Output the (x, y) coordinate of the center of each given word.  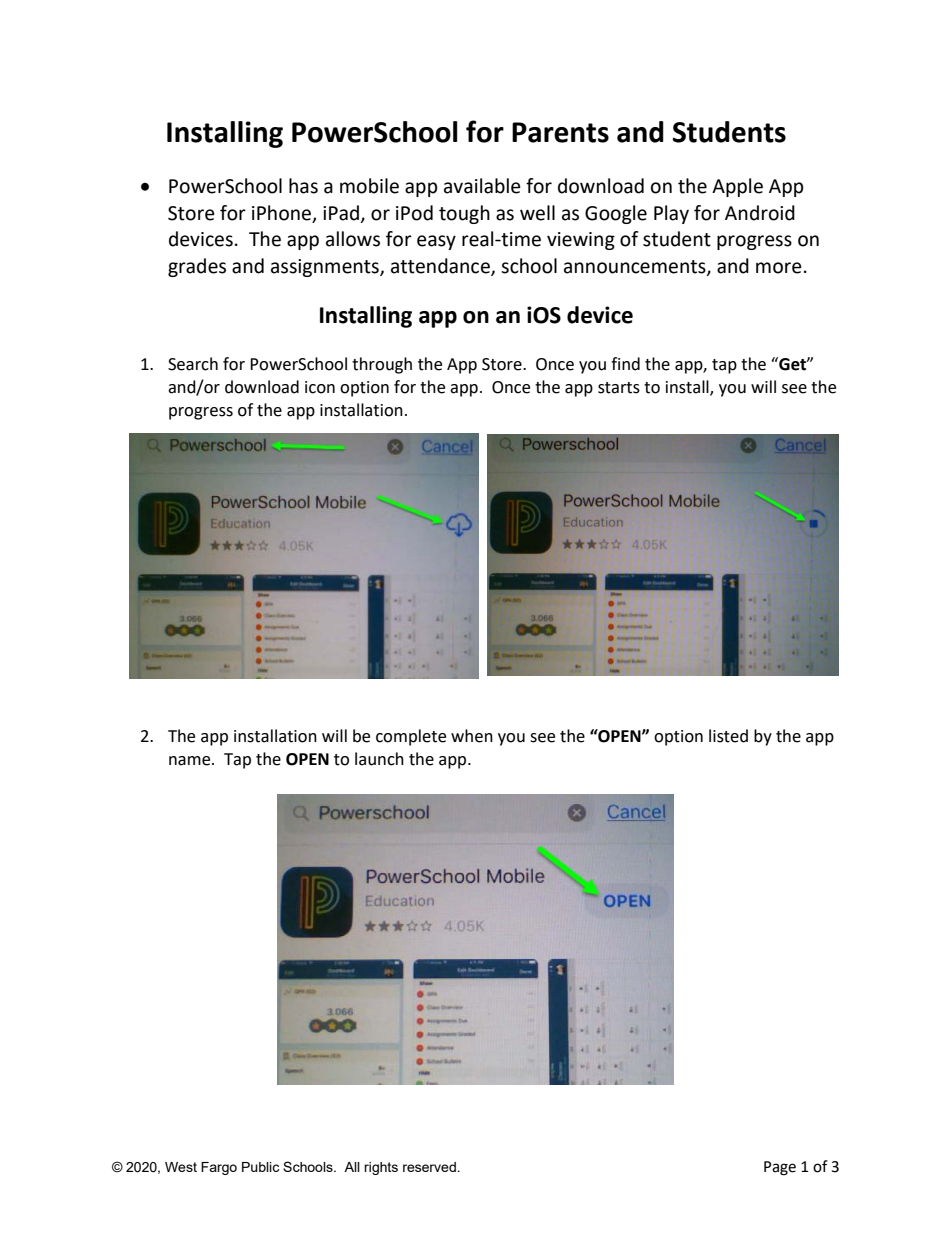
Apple (737, 187)
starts (619, 388)
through (382, 365)
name (191, 761)
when (472, 736)
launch (379, 759)
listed (728, 736)
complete (411, 737)
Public (260, 1167)
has (303, 186)
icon (320, 387)
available (482, 186)
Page (780, 1168)
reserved (430, 1167)
